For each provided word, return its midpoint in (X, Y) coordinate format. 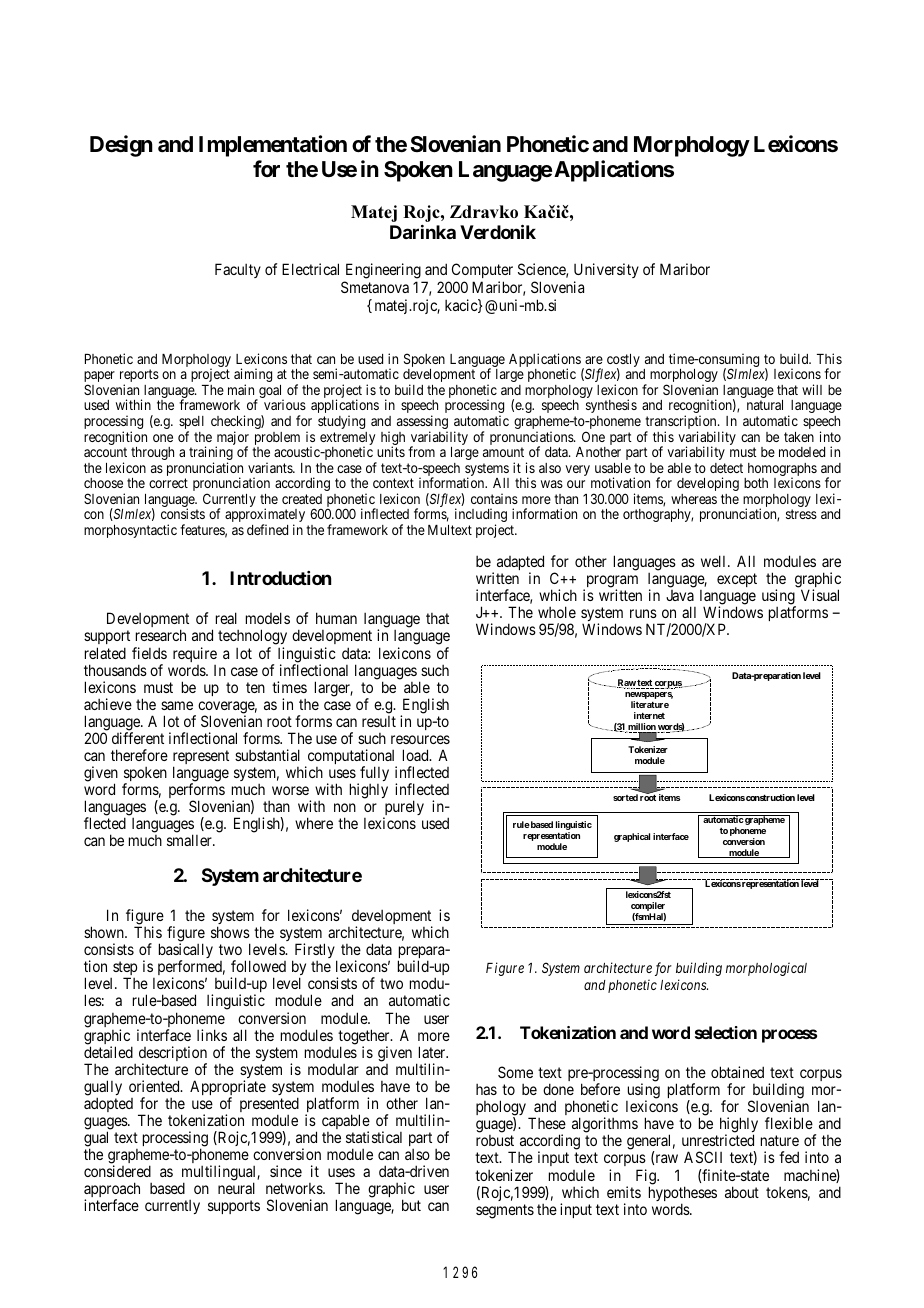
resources (420, 739)
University (606, 272)
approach (112, 1191)
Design (121, 146)
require (195, 654)
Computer (482, 272)
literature (650, 704)
